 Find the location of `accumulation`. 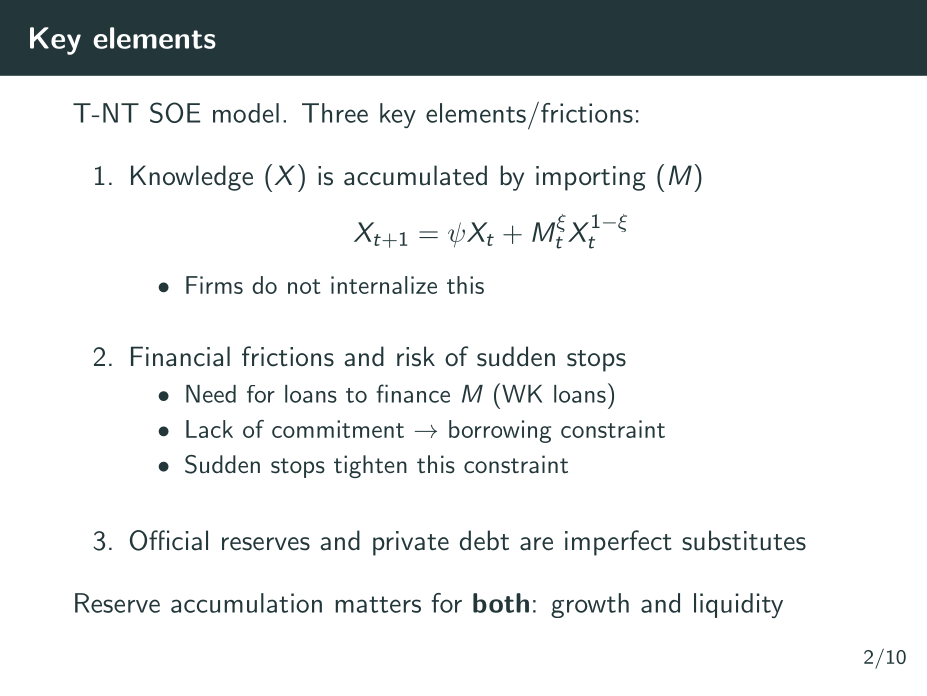

accumulation is located at coordinates (246, 603).
